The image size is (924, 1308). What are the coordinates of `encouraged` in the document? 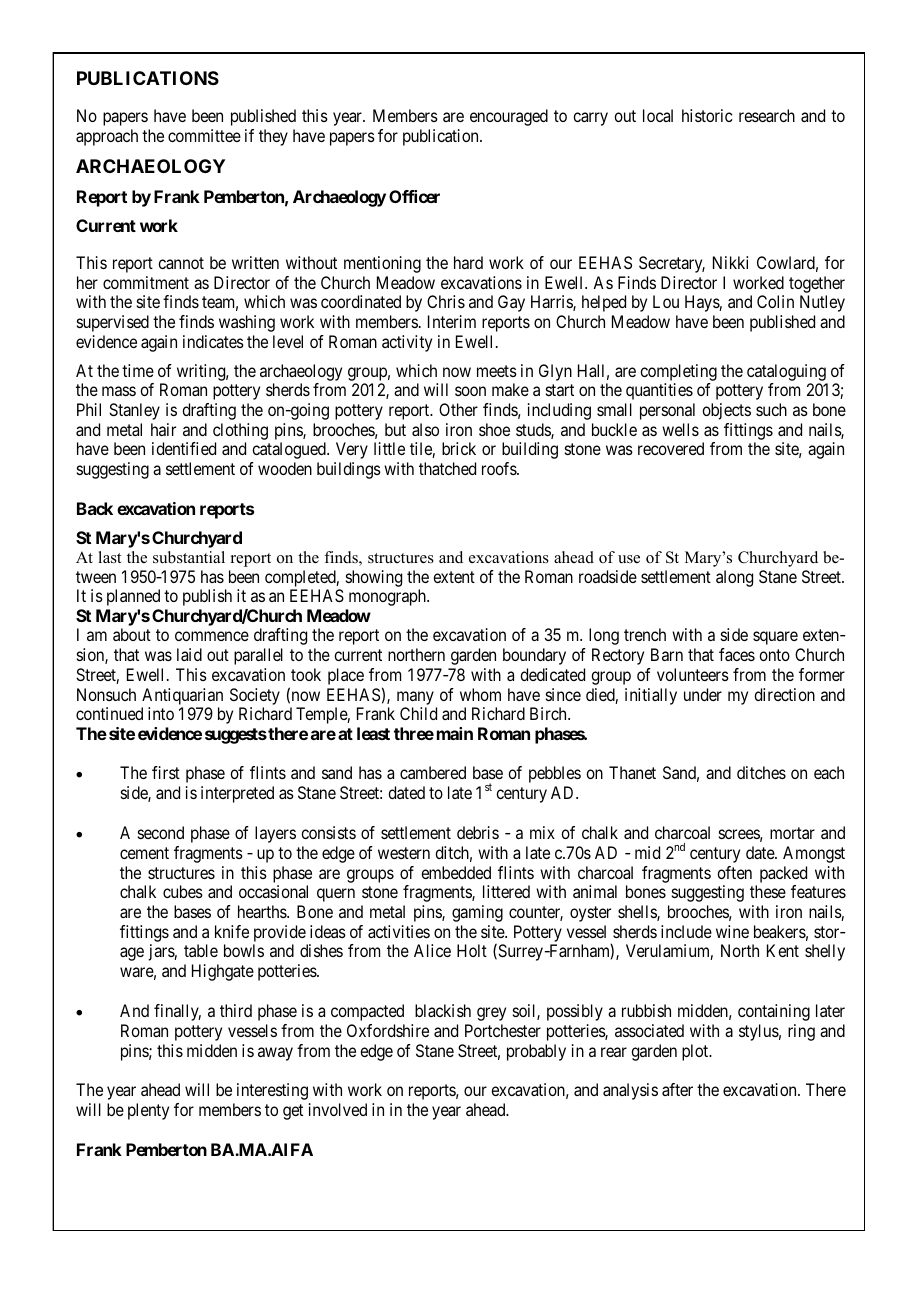 It's located at (509, 117).
